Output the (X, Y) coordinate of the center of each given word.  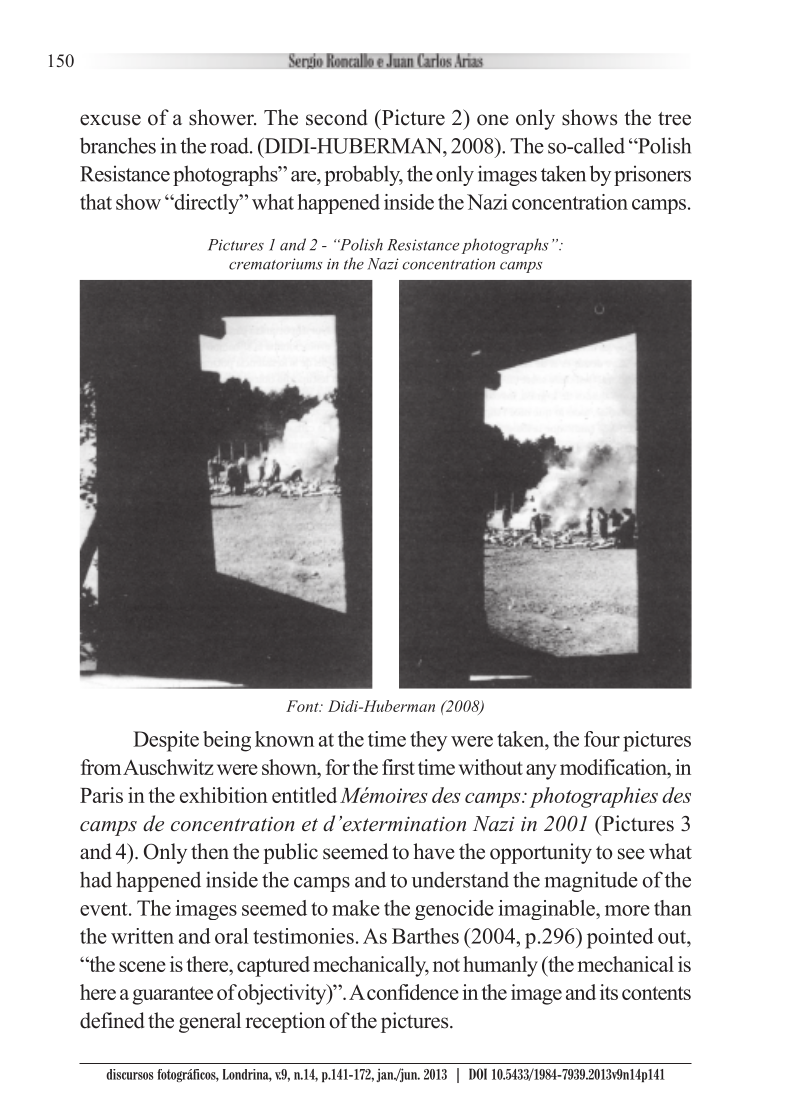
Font (303, 706)
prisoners (652, 175)
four (602, 739)
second (336, 117)
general (210, 1022)
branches (118, 145)
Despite (166, 741)
